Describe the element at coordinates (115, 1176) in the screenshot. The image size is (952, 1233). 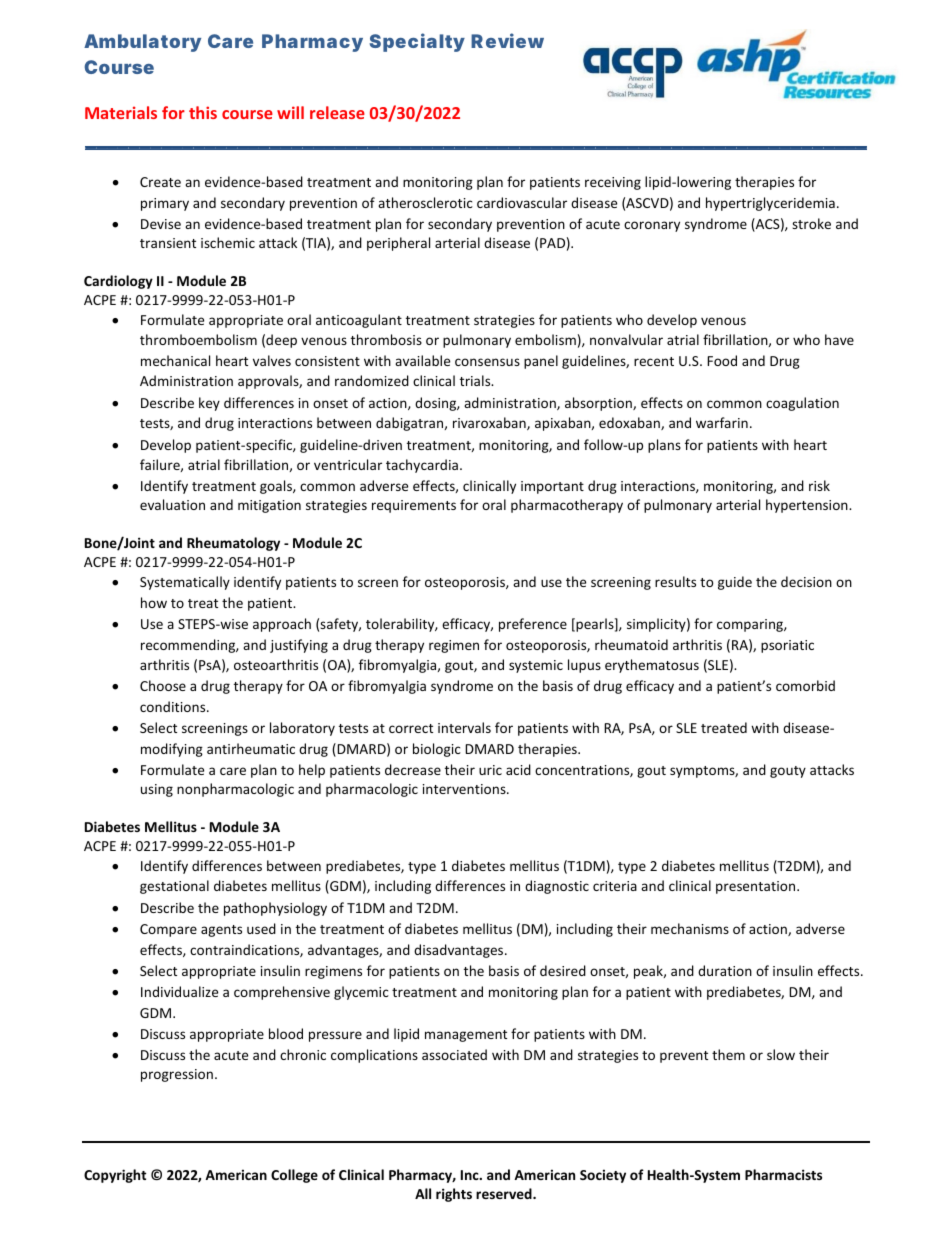
I see `Copyright` at that location.
